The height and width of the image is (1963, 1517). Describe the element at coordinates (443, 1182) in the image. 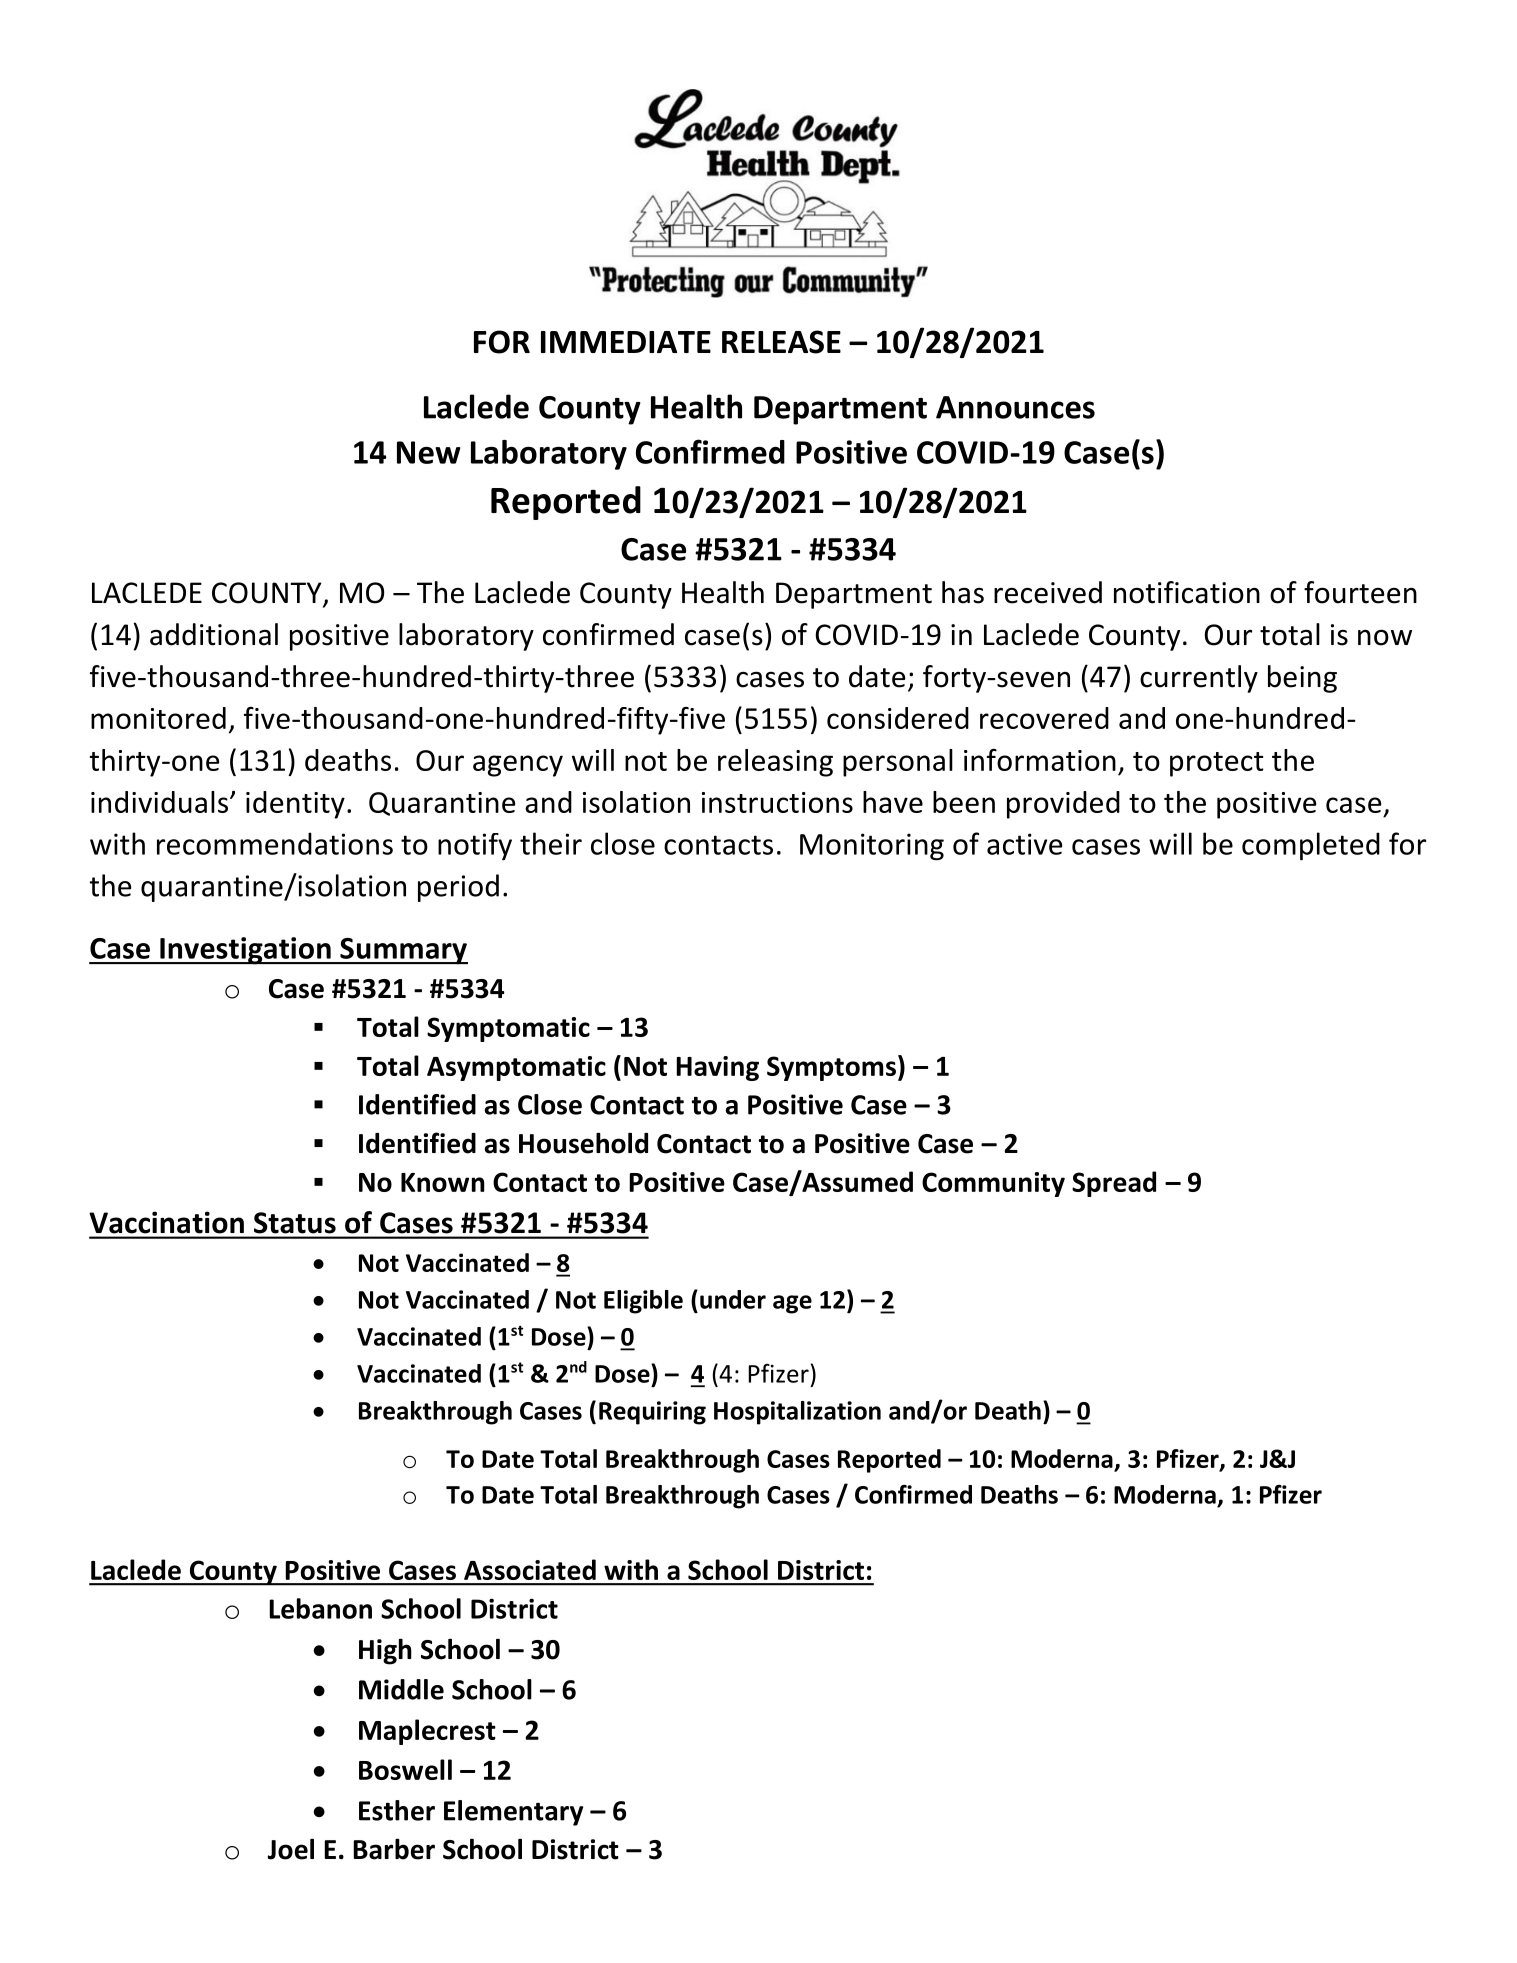

I see `Known` at that location.
